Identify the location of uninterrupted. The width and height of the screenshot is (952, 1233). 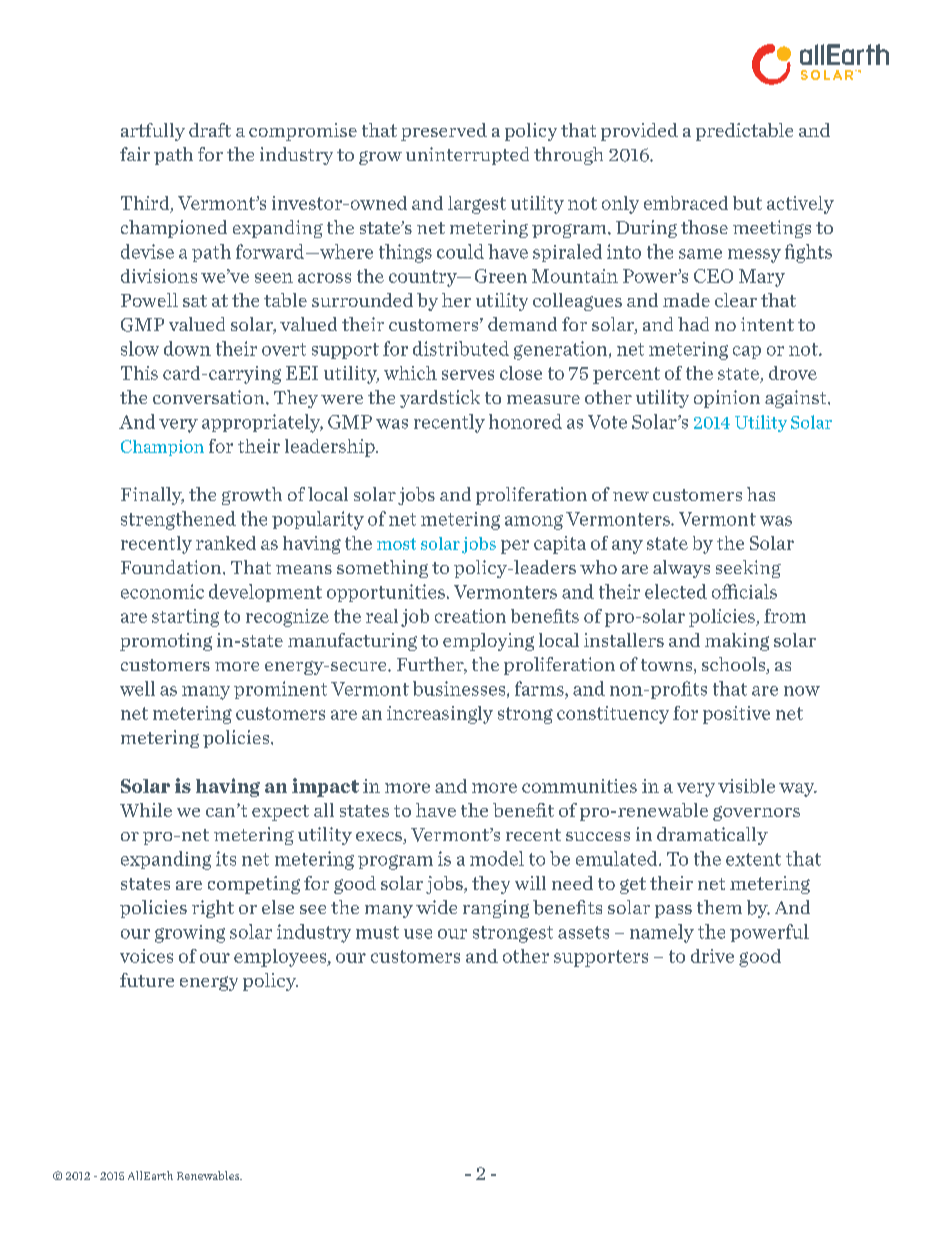
(467, 156).
